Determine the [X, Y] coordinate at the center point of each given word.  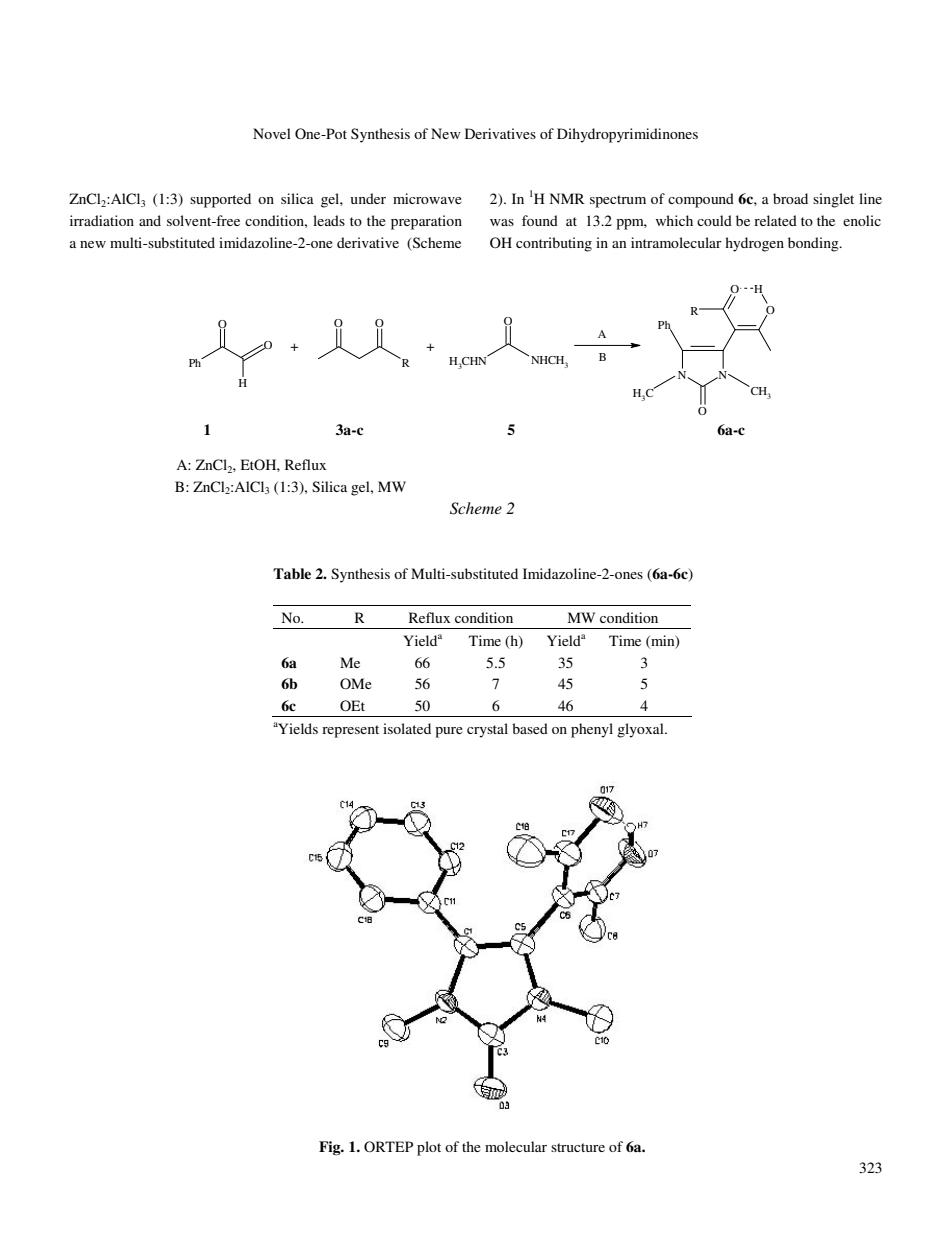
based [530, 728]
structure [578, 1147]
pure [449, 732]
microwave [427, 198]
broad [790, 198]
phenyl [592, 730]
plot [429, 1148]
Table [292, 573]
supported [220, 200]
